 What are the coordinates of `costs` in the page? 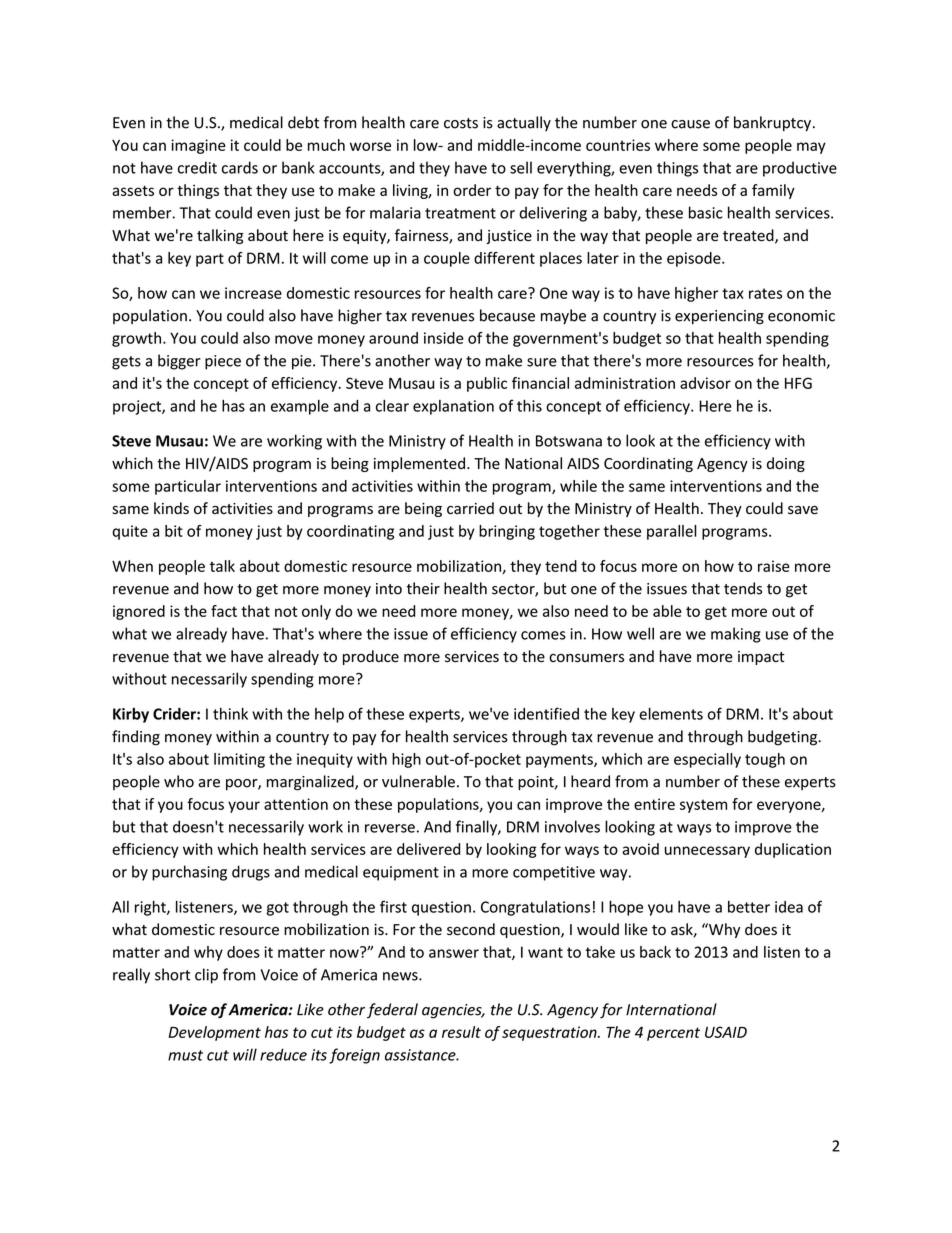 It's located at (461, 123).
